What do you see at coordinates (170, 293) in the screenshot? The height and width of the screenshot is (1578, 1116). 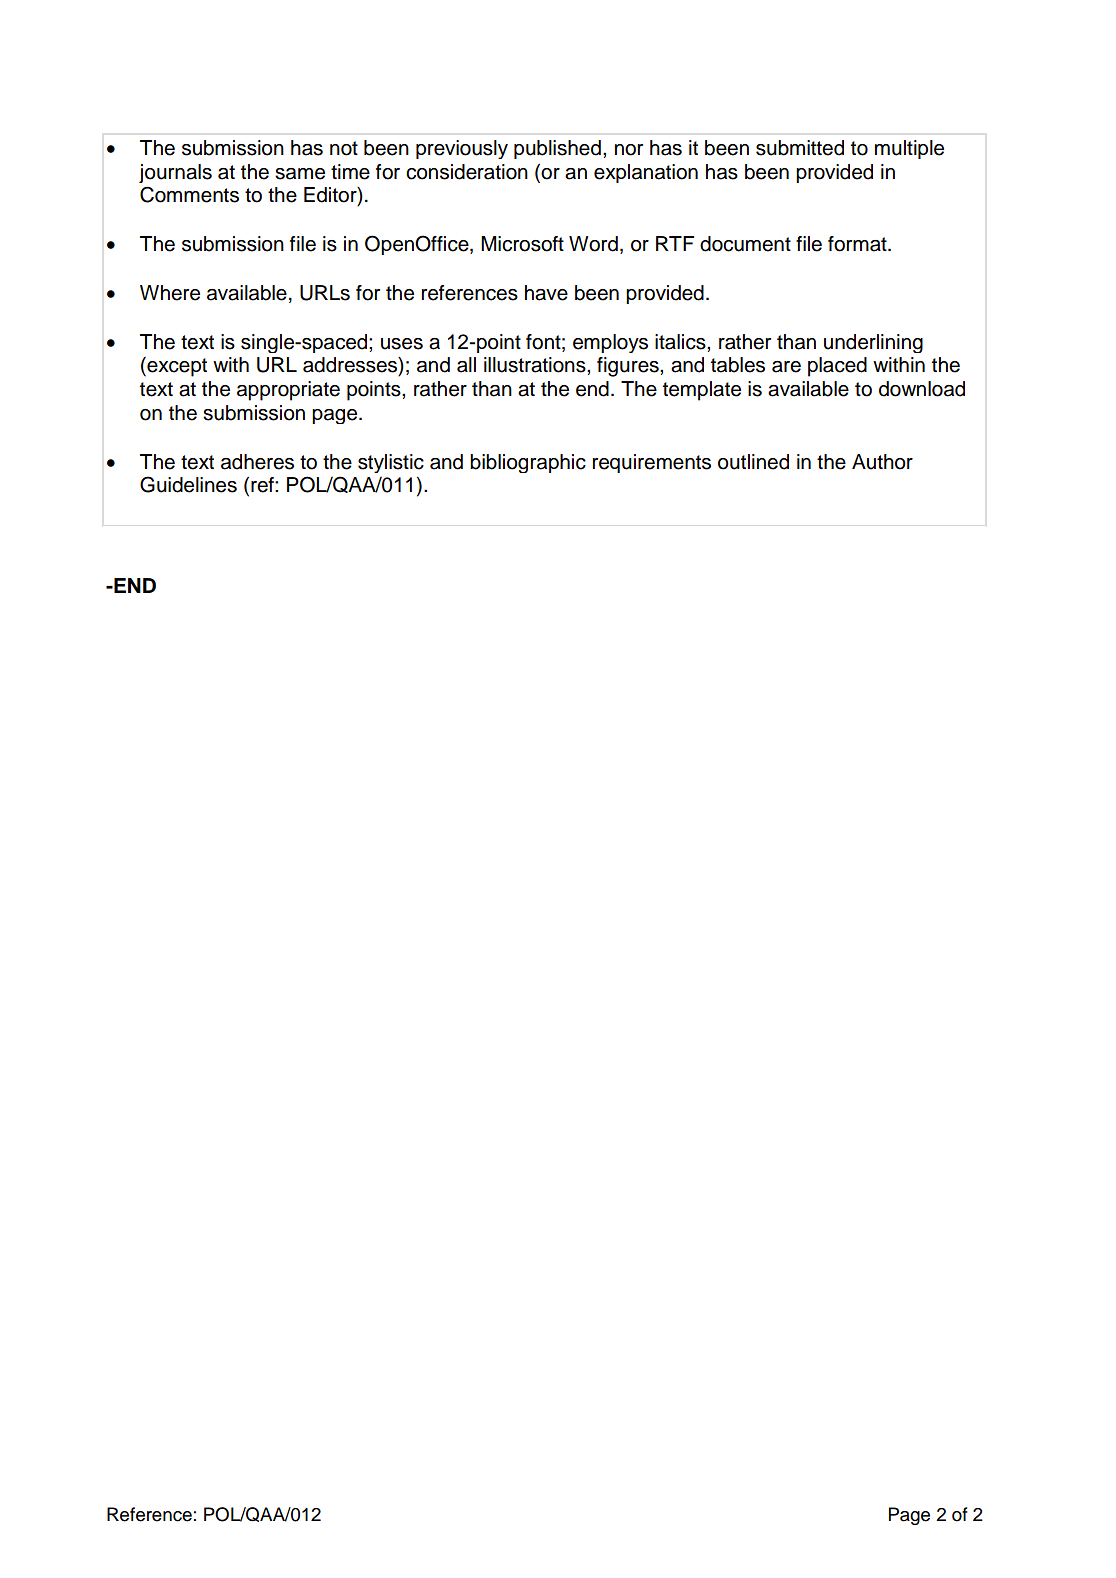 I see `Where` at bounding box center [170, 293].
